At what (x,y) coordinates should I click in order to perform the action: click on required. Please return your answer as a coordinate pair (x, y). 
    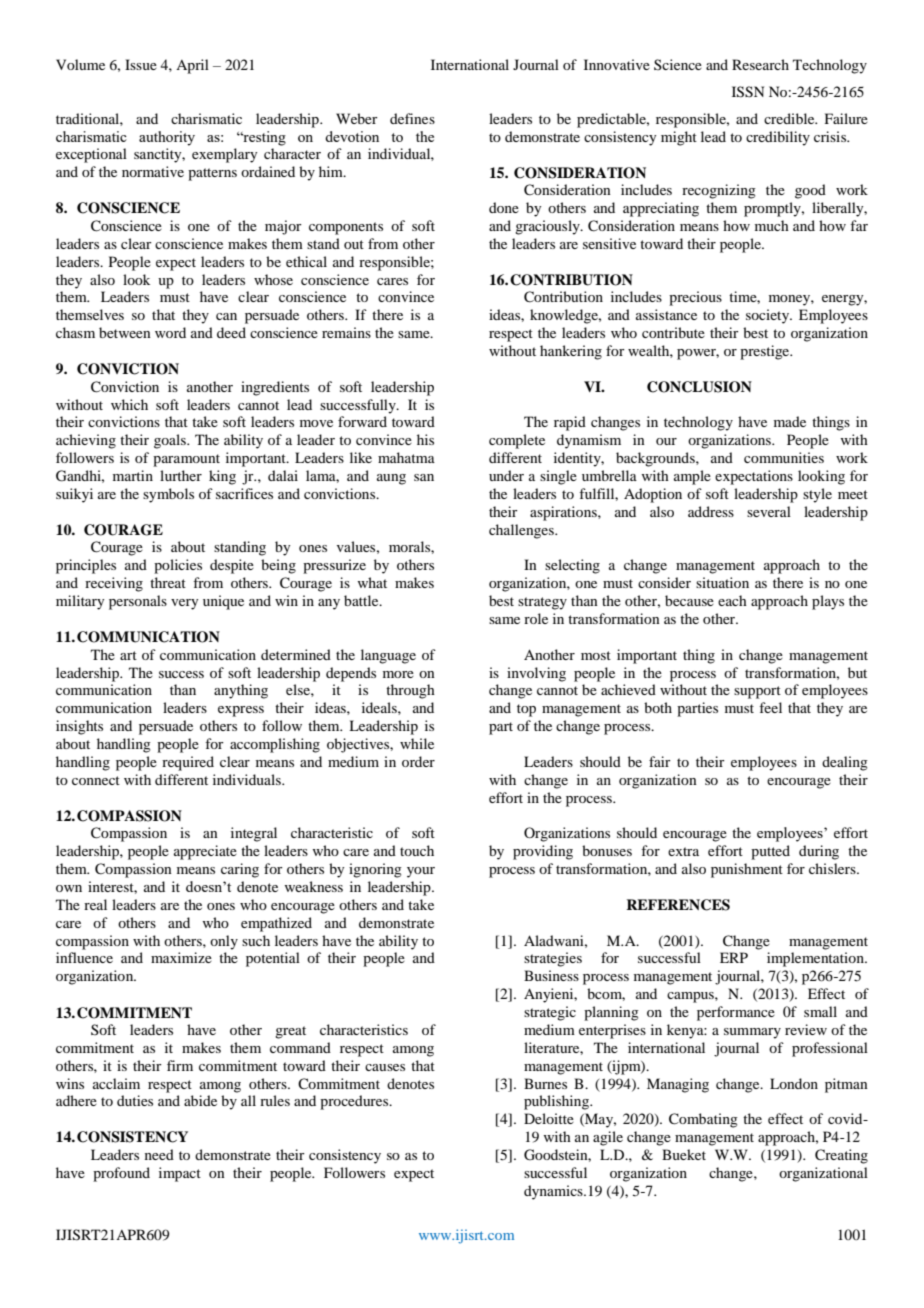
    Looking at the image, I should click on (188, 763).
